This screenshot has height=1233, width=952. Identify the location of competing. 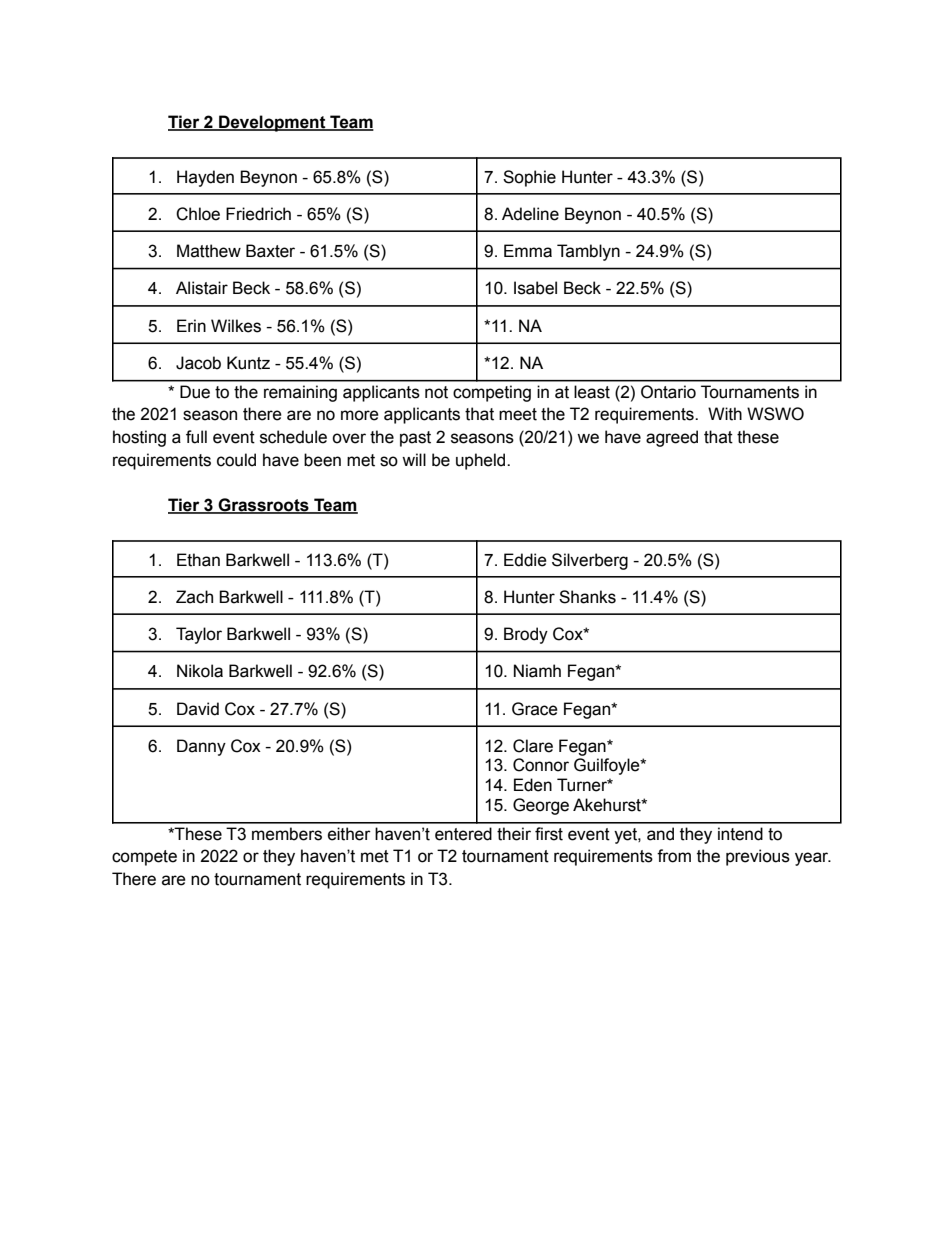
(492, 393).
